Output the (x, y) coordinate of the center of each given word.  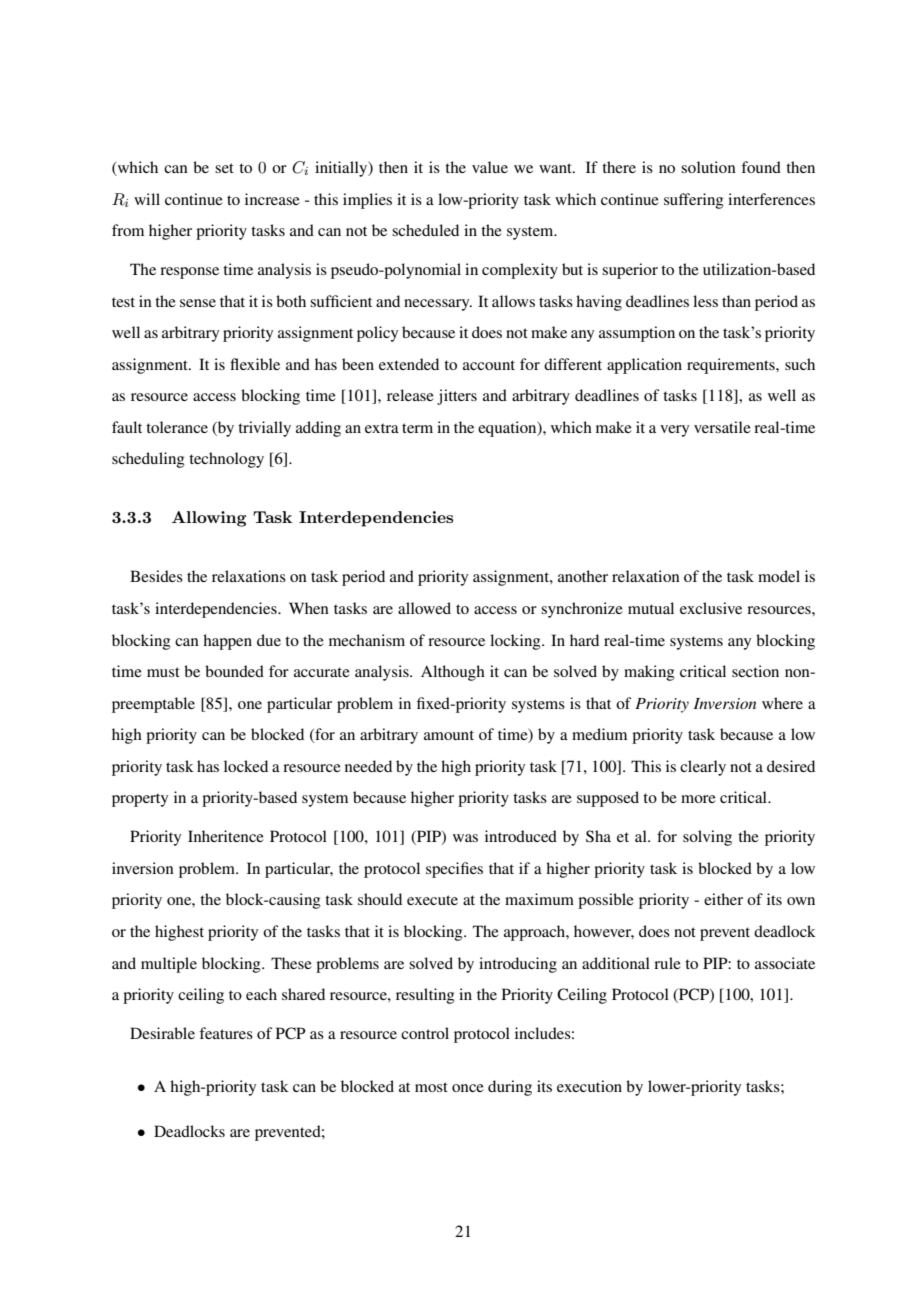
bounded (234, 671)
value (490, 167)
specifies (454, 870)
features (226, 1033)
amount (449, 735)
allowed (424, 608)
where (782, 703)
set (224, 168)
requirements (732, 366)
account (489, 365)
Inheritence (226, 836)
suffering (694, 201)
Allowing (209, 519)
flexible (255, 364)
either (723, 899)
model (779, 576)
